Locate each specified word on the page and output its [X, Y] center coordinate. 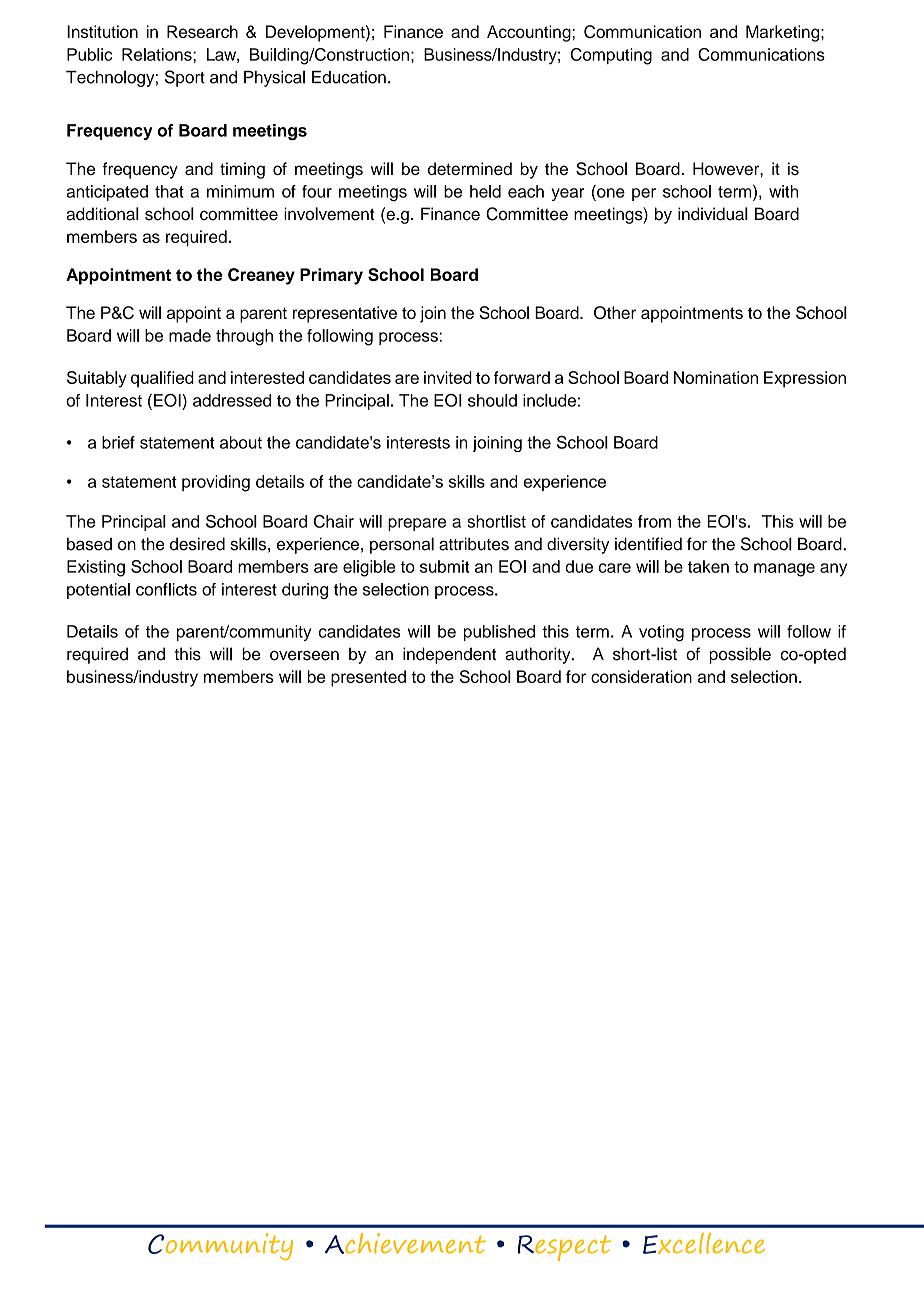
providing [216, 483]
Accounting [530, 33]
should [492, 400]
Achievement [405, 1243]
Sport [185, 78]
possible [740, 655]
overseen [304, 656]
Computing [611, 56]
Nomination [716, 377]
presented [368, 678]
